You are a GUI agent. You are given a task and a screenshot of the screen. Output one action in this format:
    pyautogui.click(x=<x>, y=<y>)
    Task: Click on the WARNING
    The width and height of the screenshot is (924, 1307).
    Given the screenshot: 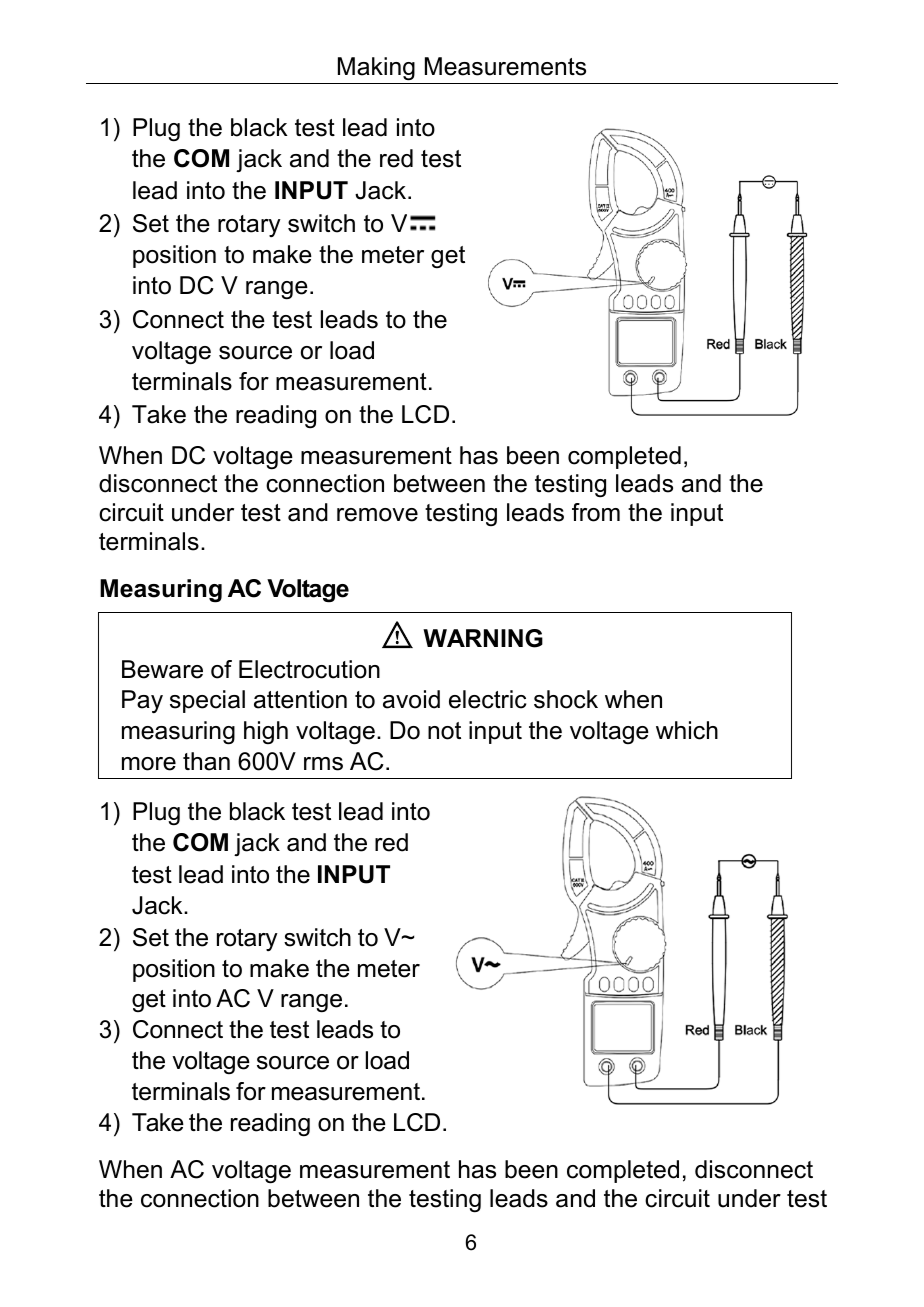 What is the action you would take?
    pyautogui.click(x=483, y=638)
